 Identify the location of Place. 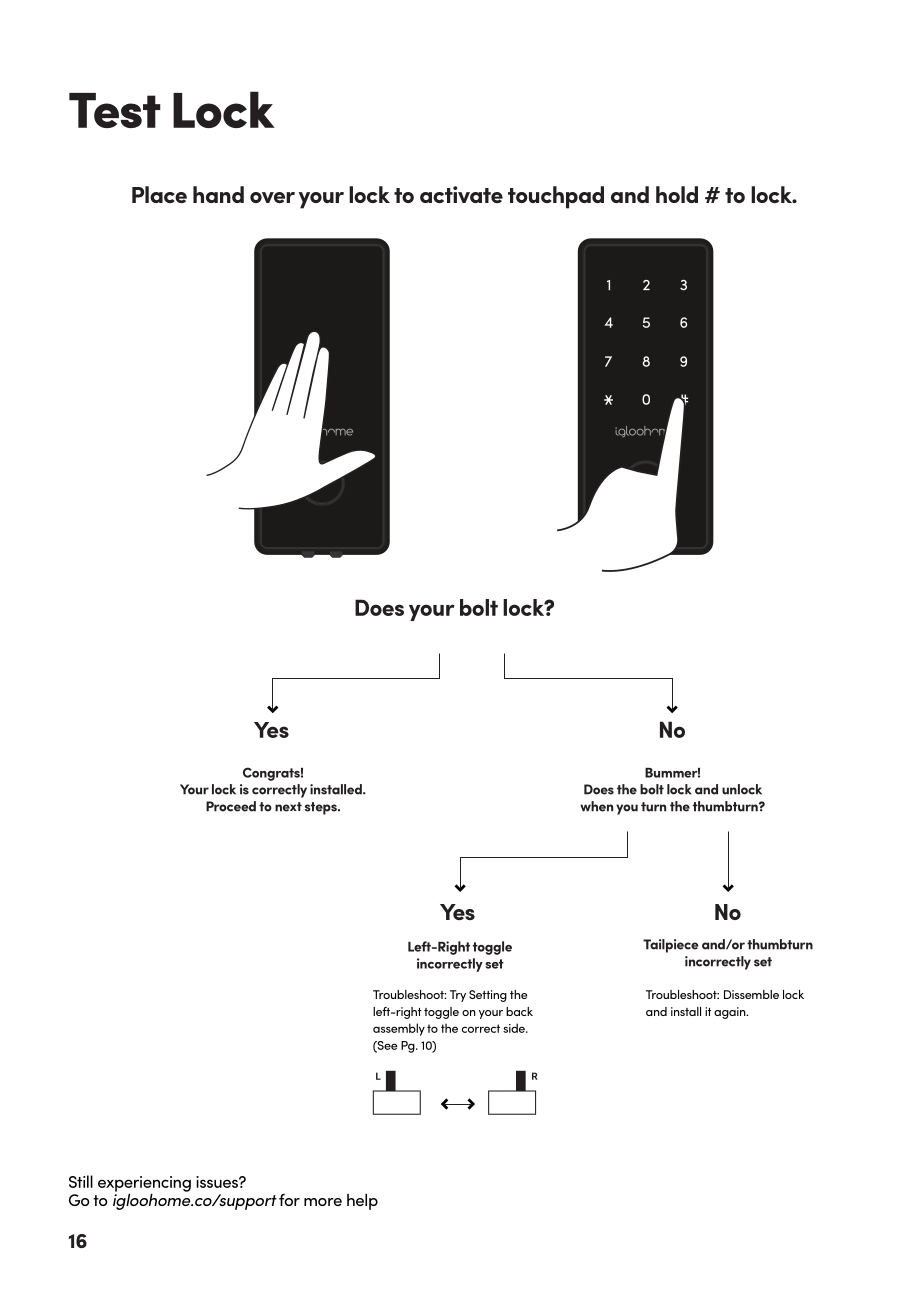
(159, 194).
